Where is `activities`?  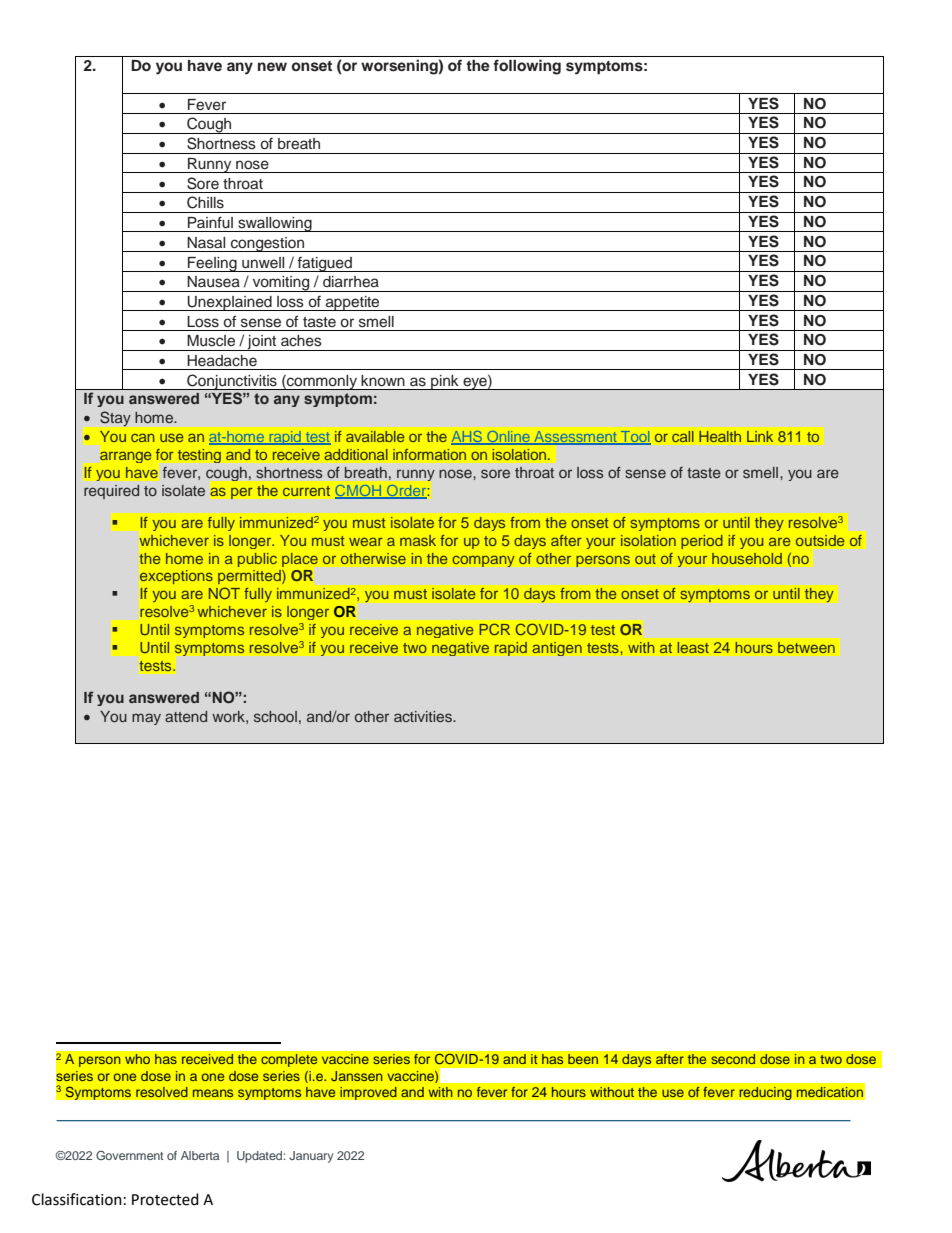
activities is located at coordinates (424, 716).
